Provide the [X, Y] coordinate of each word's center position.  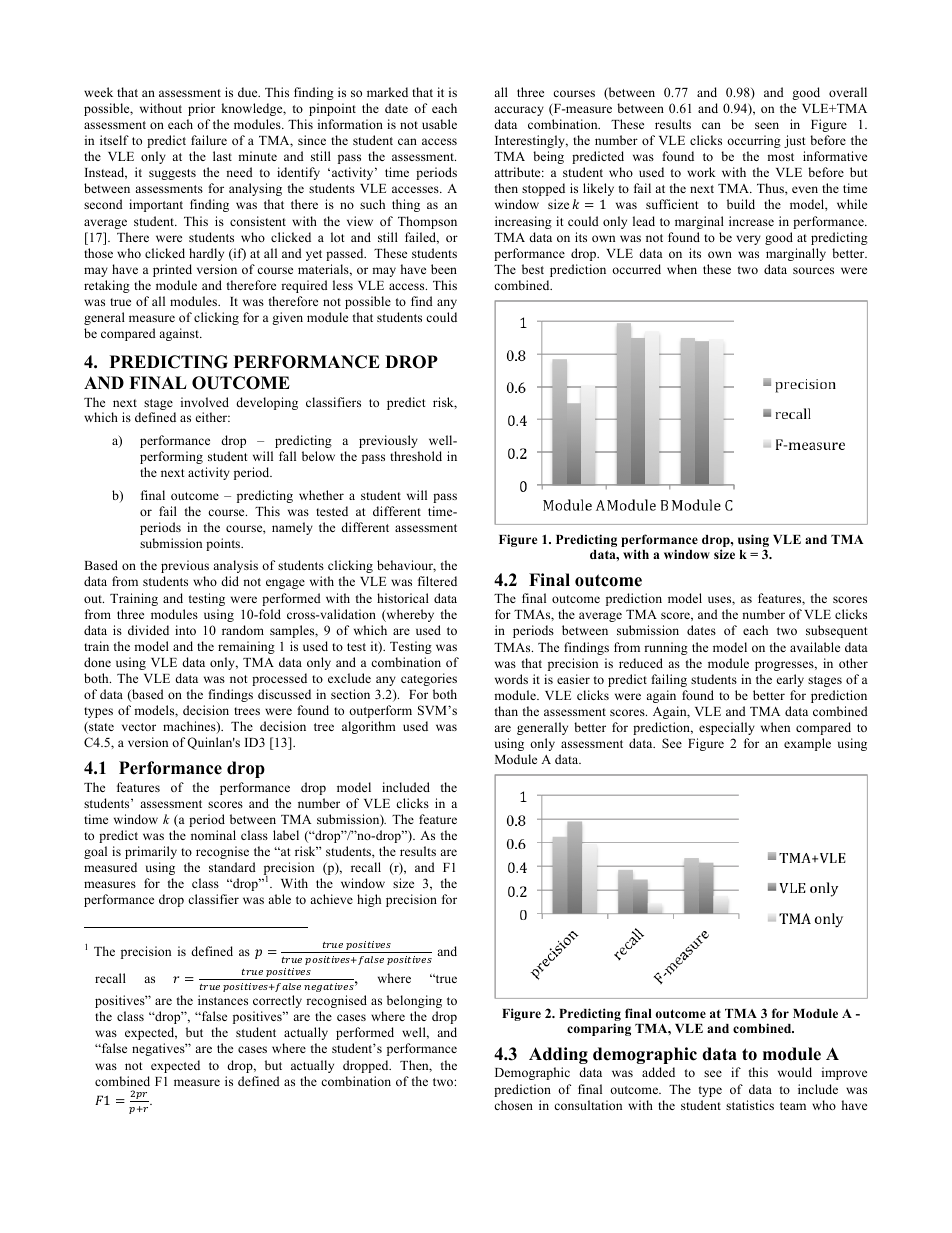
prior [201, 109]
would [795, 1072]
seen [767, 125]
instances [223, 1000]
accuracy [519, 111]
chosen [513, 1105]
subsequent [836, 631]
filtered [437, 581]
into [185, 630]
